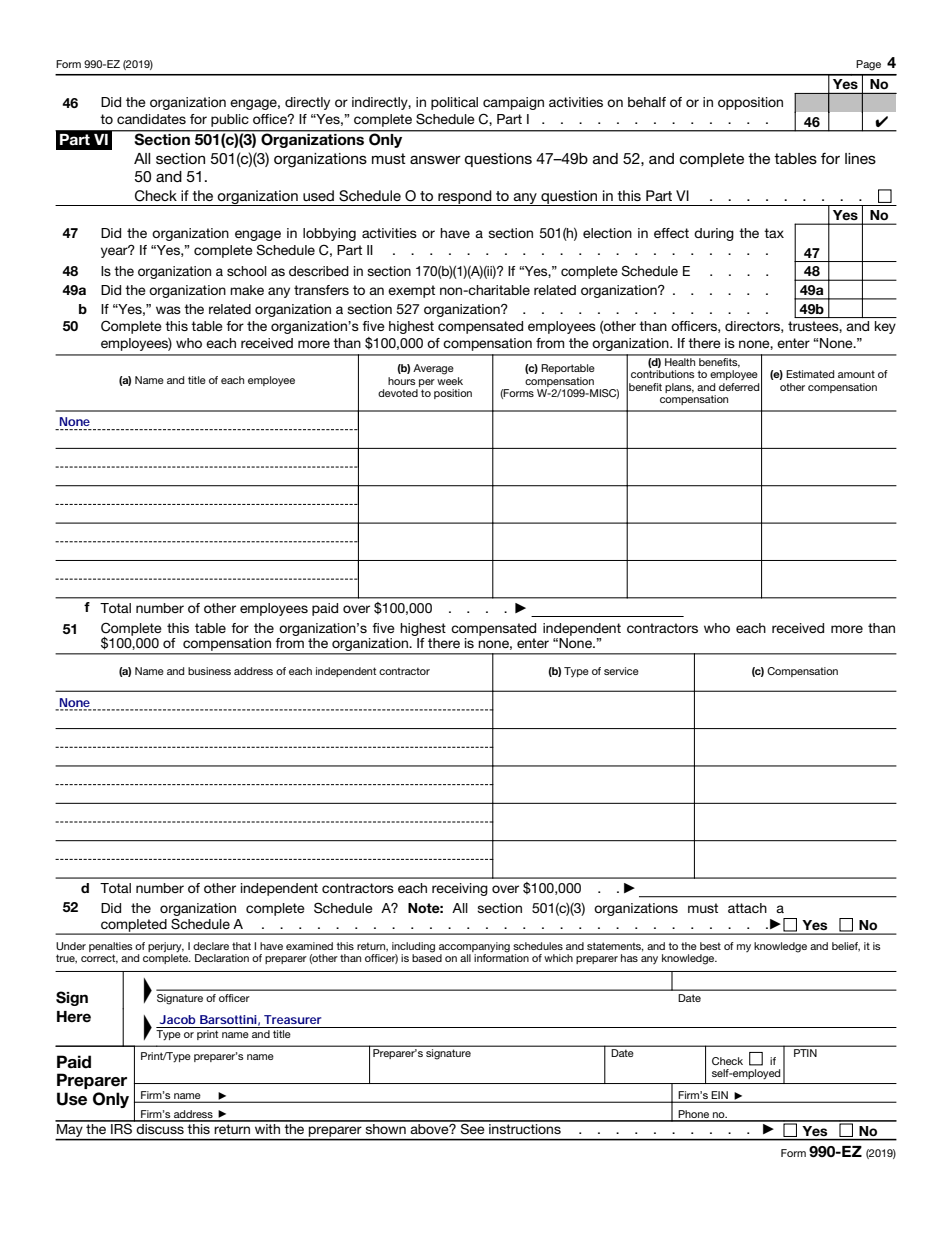 This page has height=1233, width=952. Describe the element at coordinates (168, 310) in the page. I see `was` at that location.
